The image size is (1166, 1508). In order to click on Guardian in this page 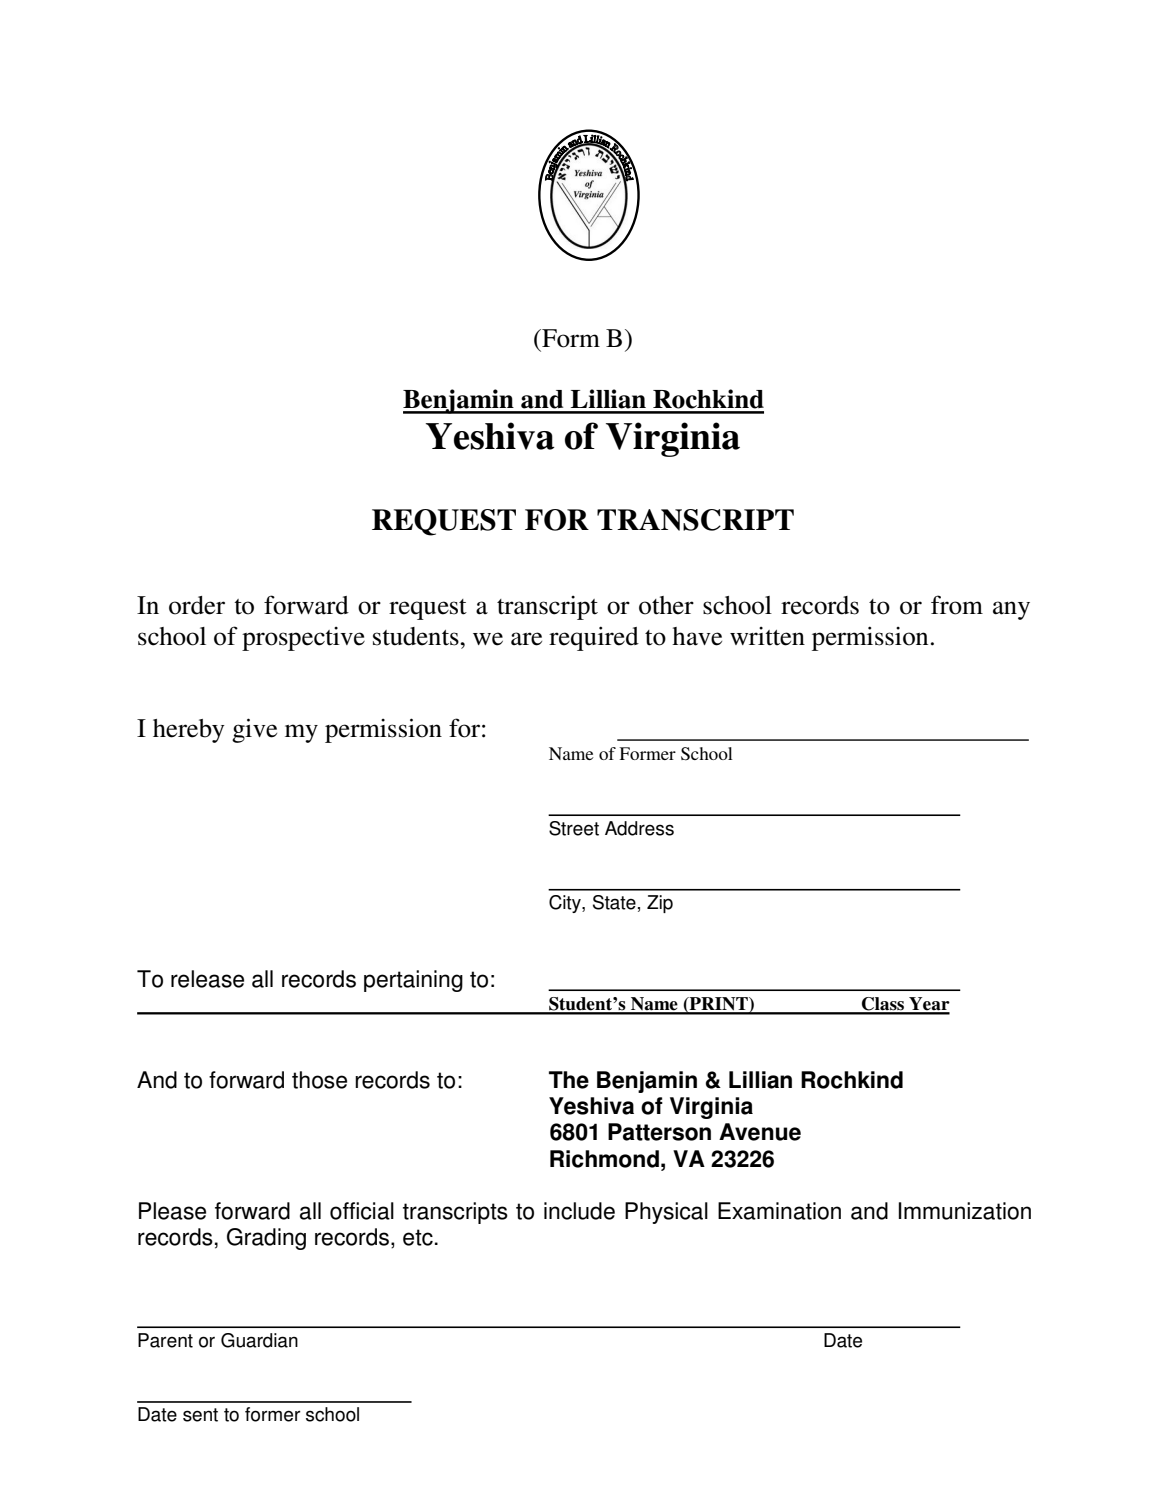, I will do `click(259, 1340)`.
